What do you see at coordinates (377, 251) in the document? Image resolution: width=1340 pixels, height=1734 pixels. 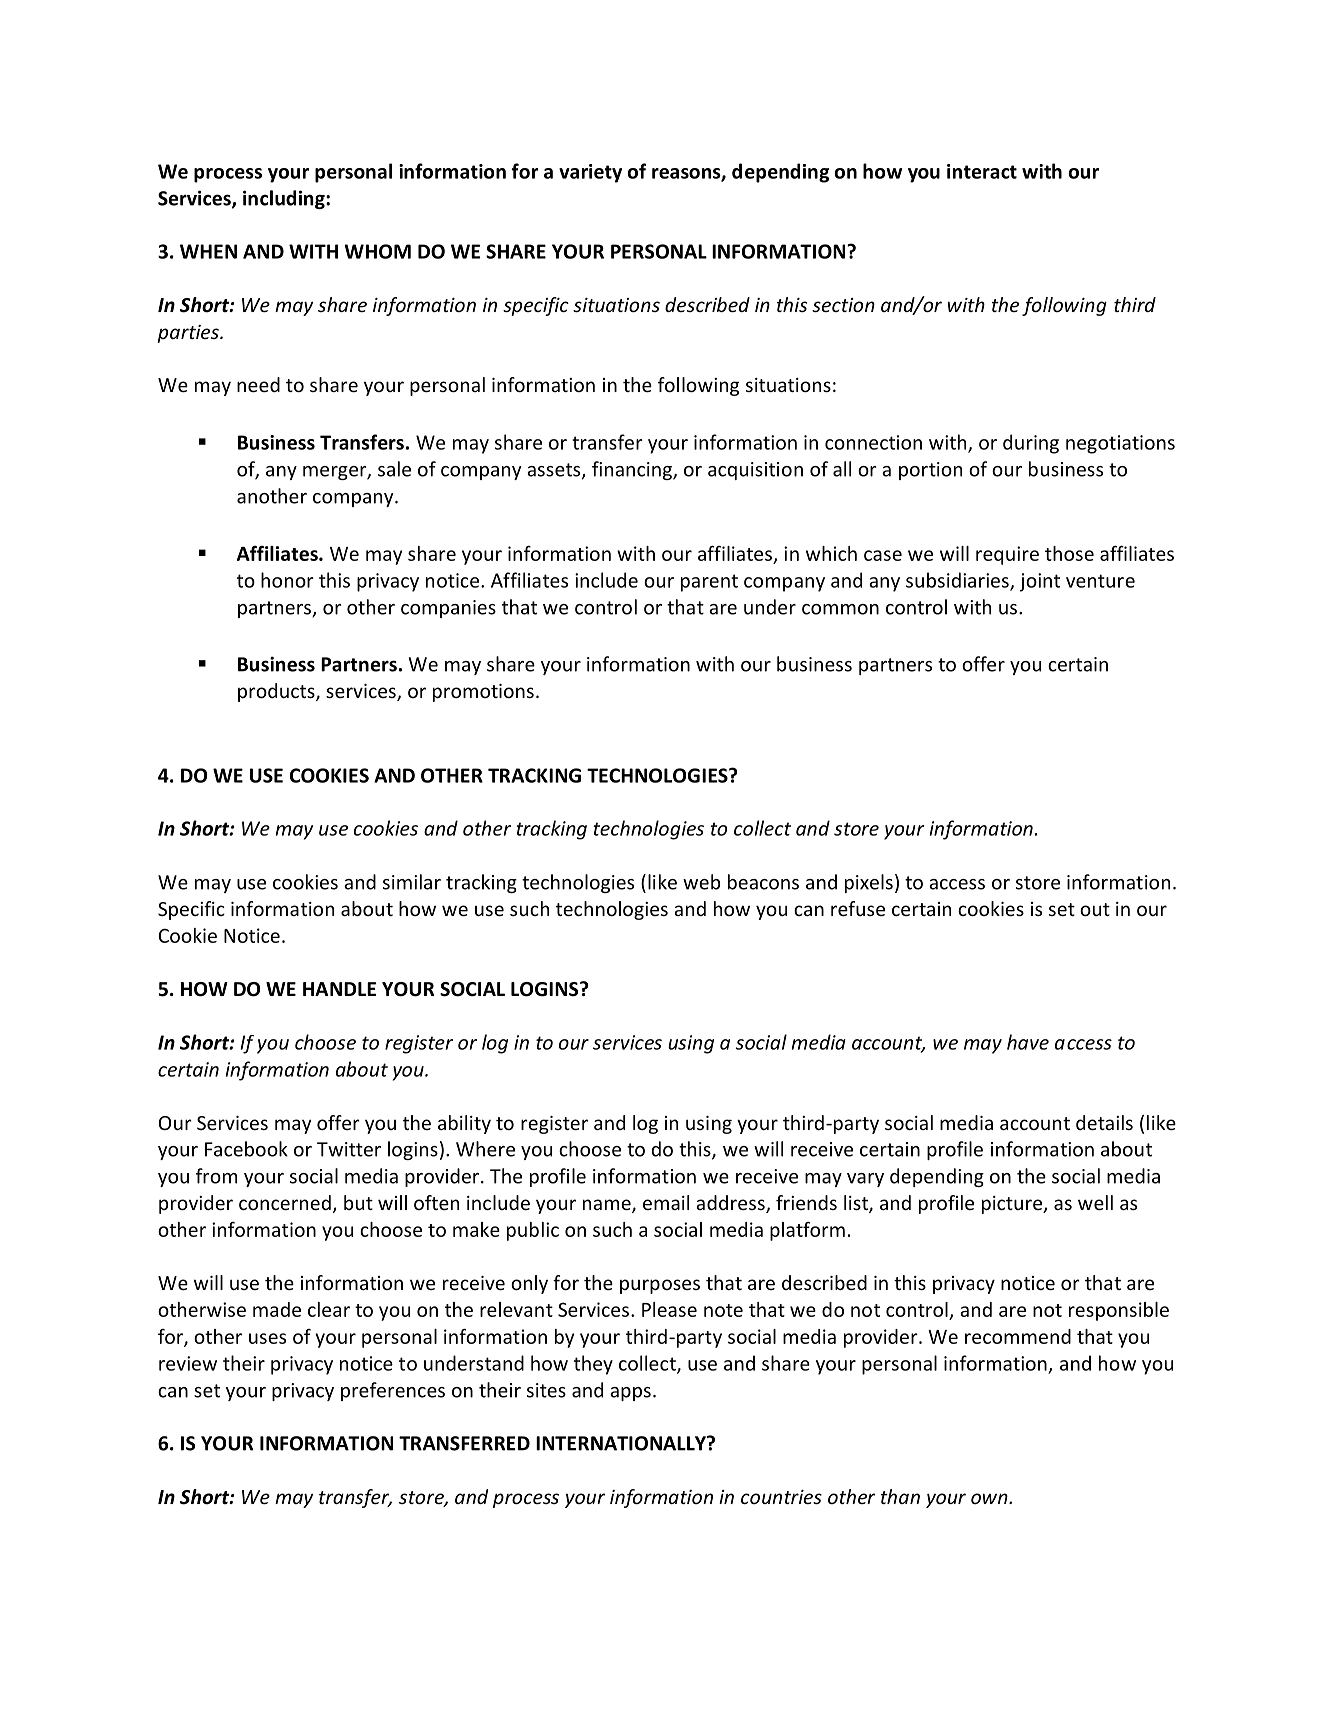 I see `WHOM` at bounding box center [377, 251].
